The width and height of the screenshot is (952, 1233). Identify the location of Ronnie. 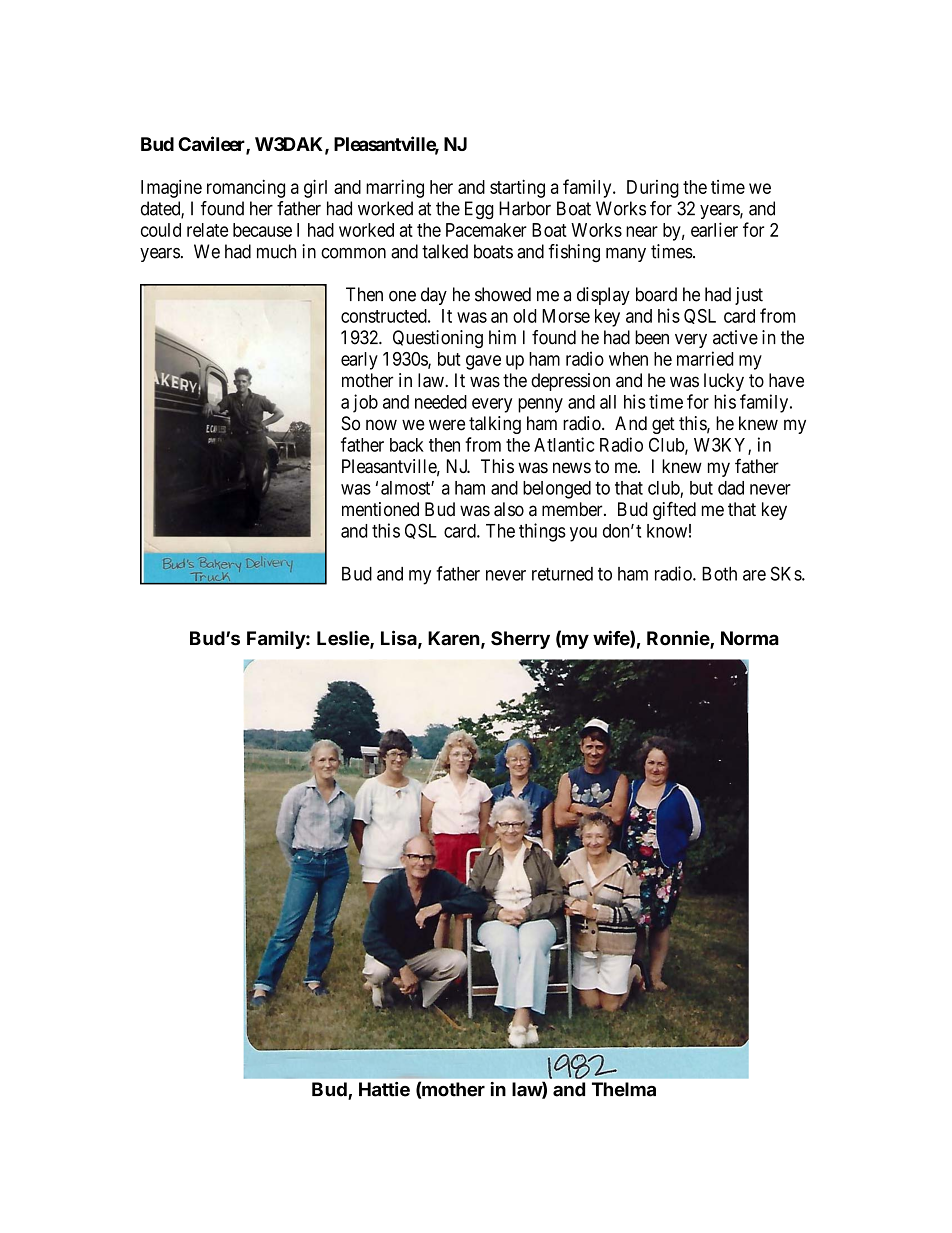
(679, 639).
